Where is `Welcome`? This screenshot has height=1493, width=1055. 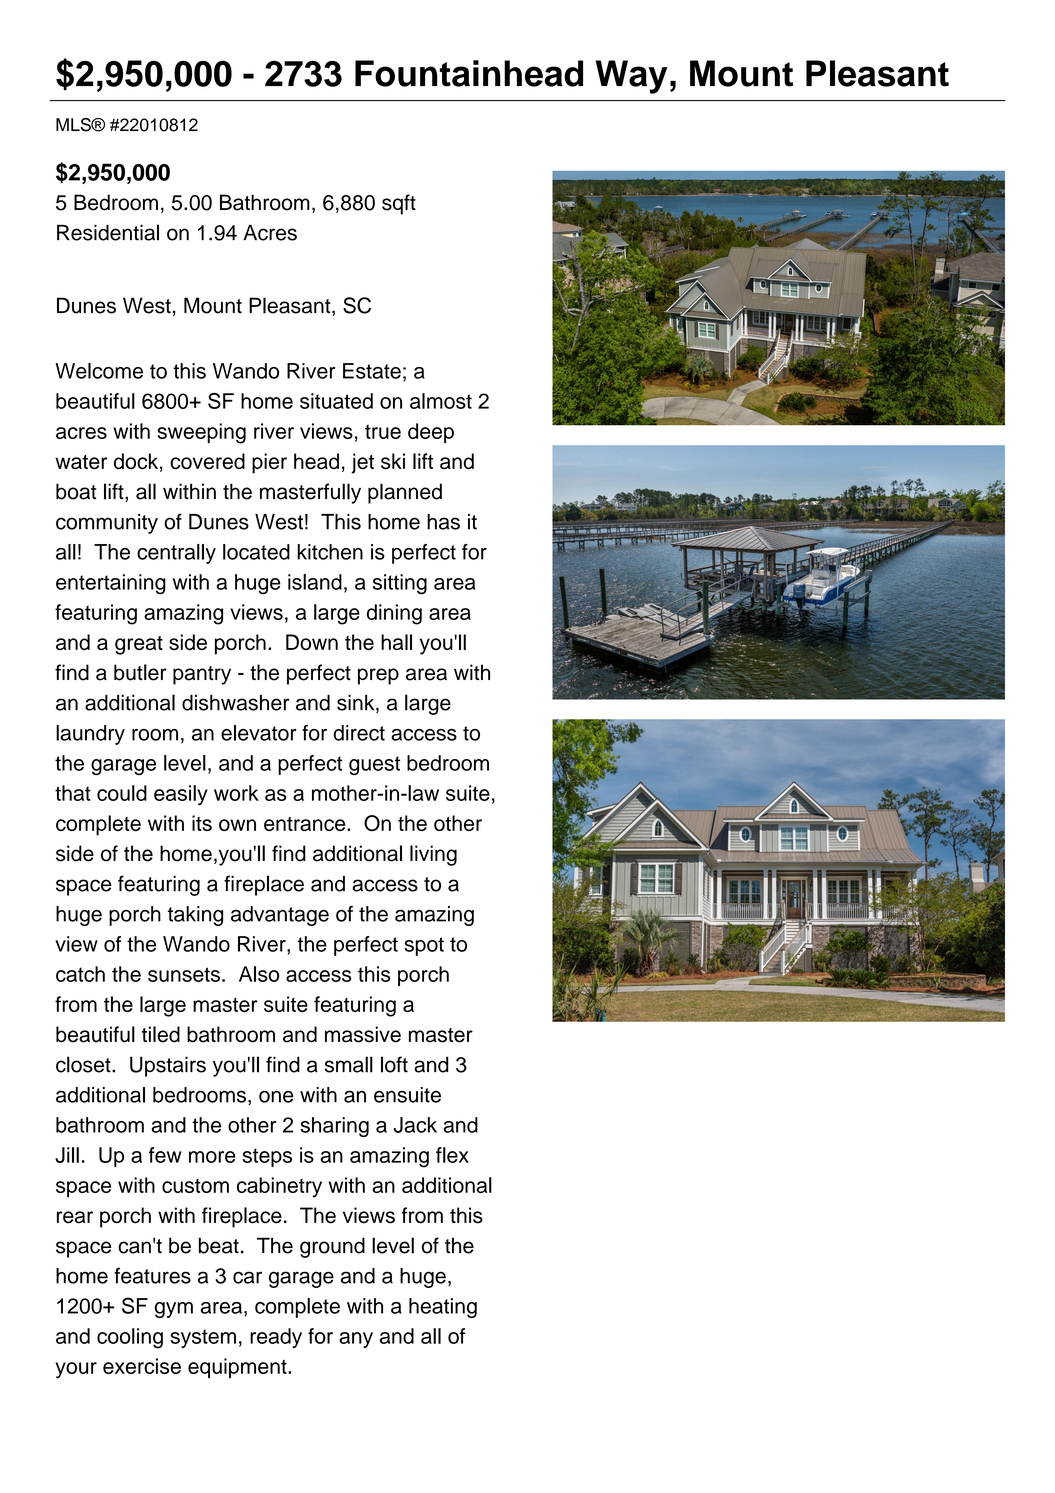
Welcome is located at coordinates (99, 371).
